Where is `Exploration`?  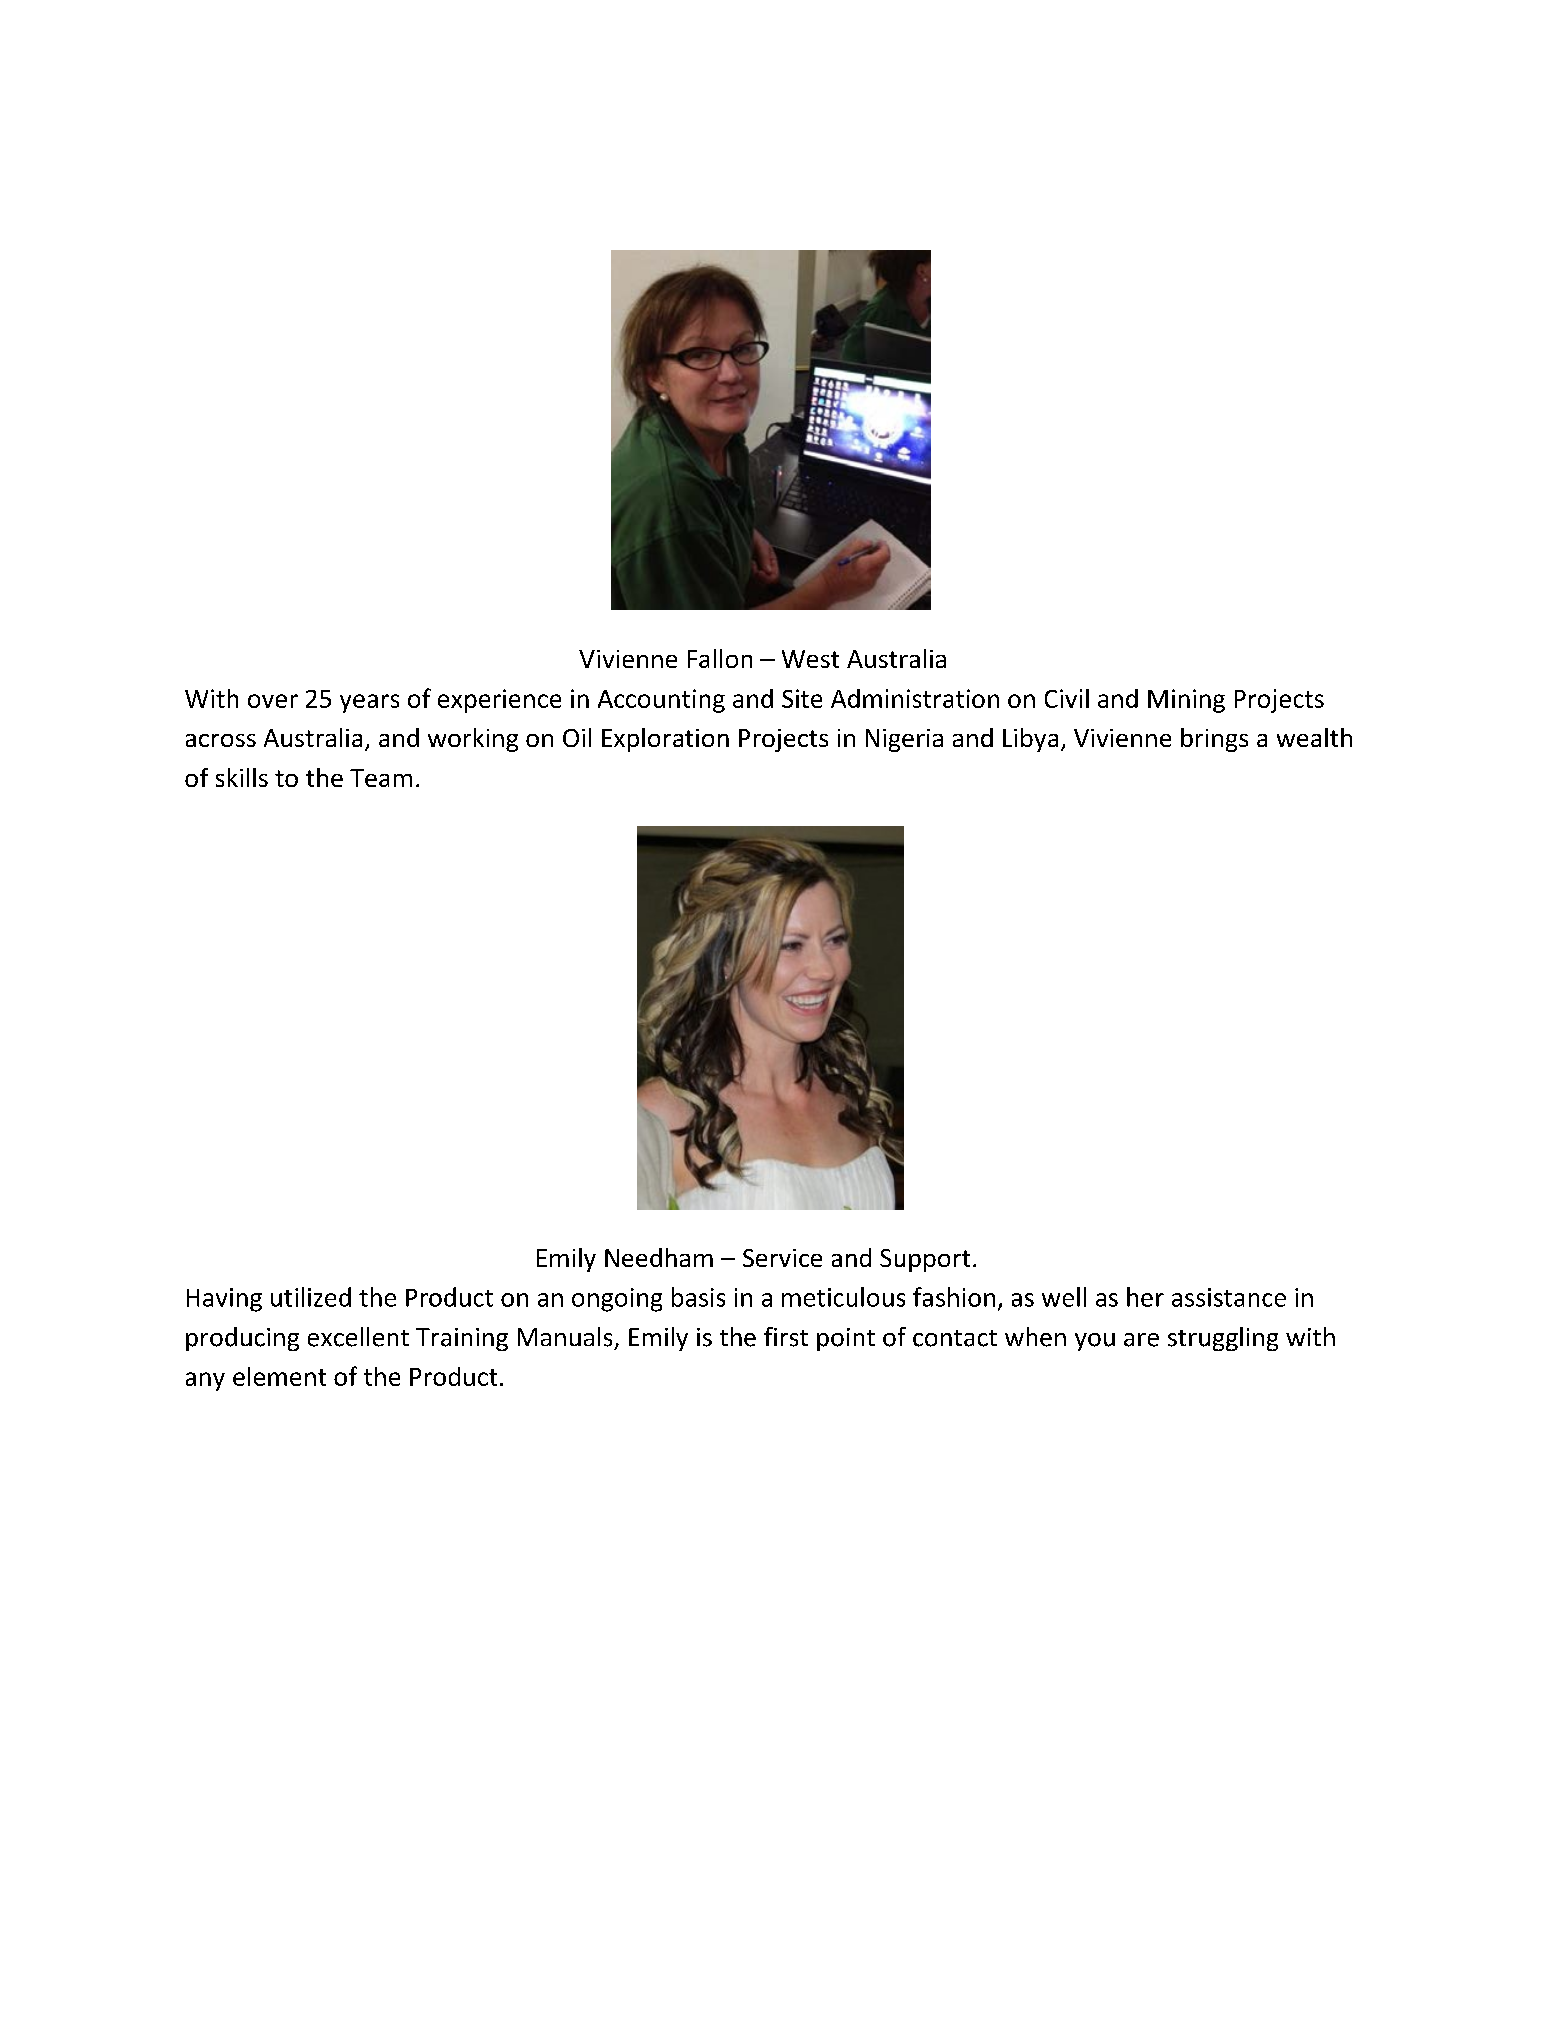
Exploration is located at coordinates (665, 740).
